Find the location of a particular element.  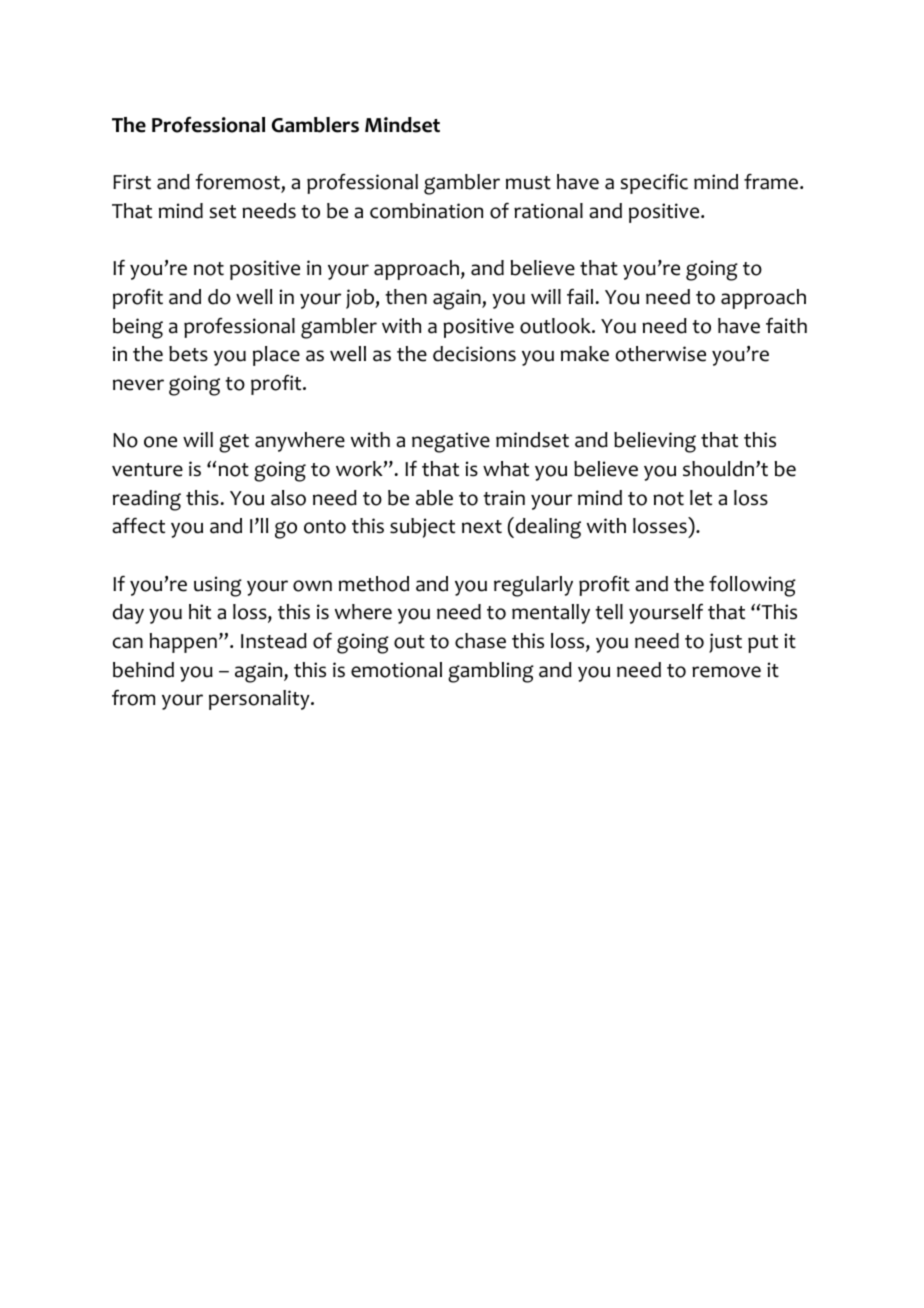

specific is located at coordinates (654, 183).
